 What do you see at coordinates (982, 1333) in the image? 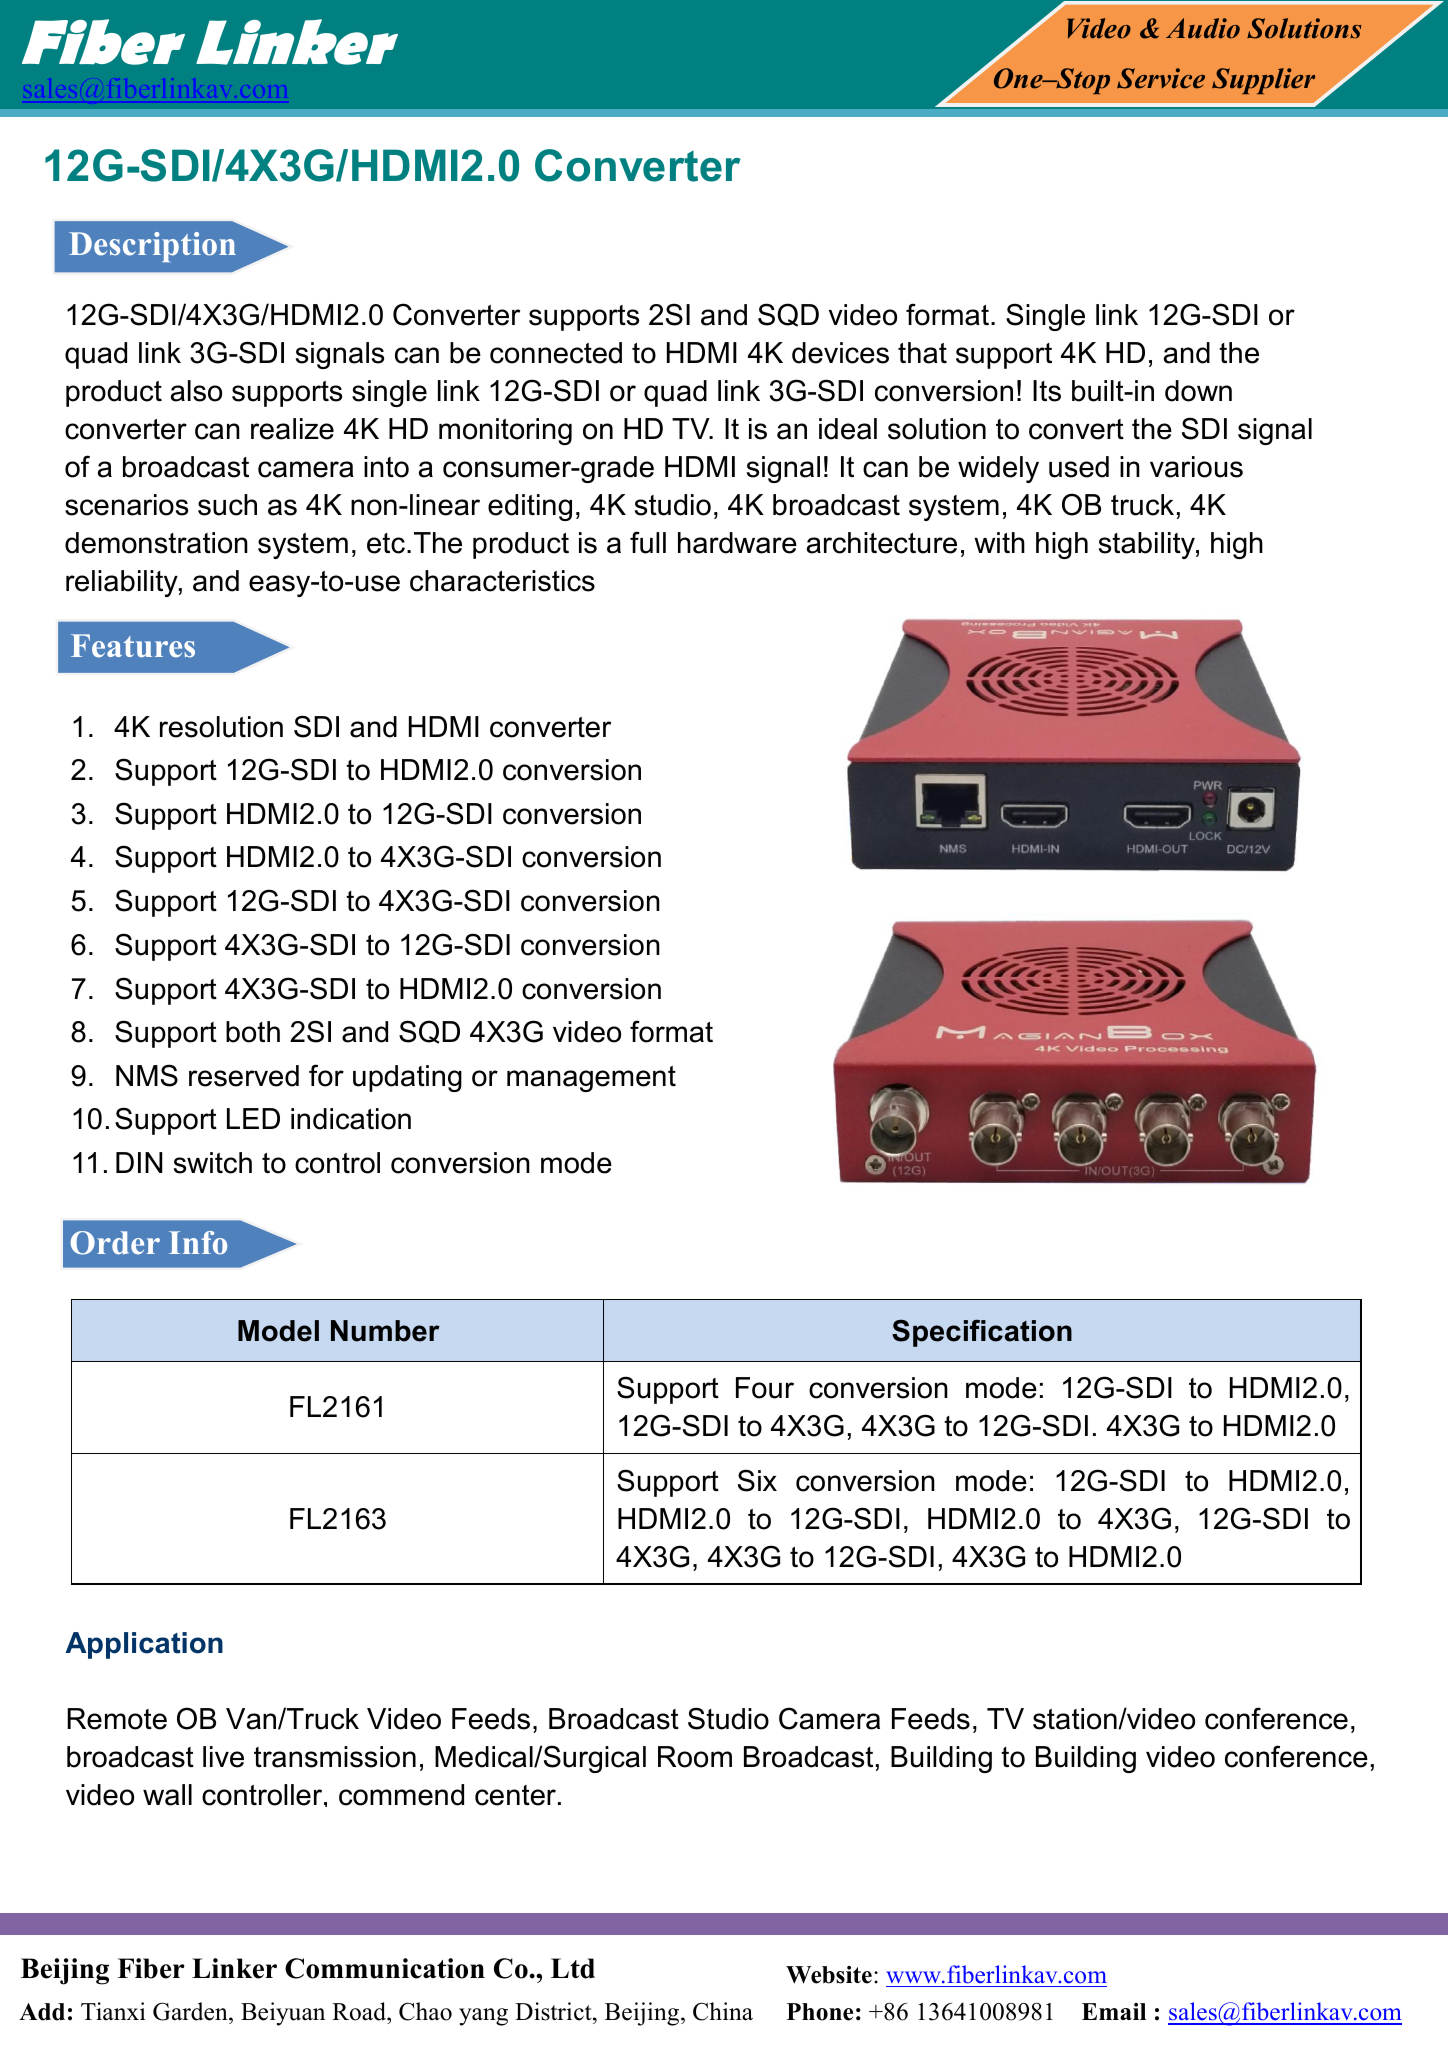
I see `Specification` at bounding box center [982, 1333].
